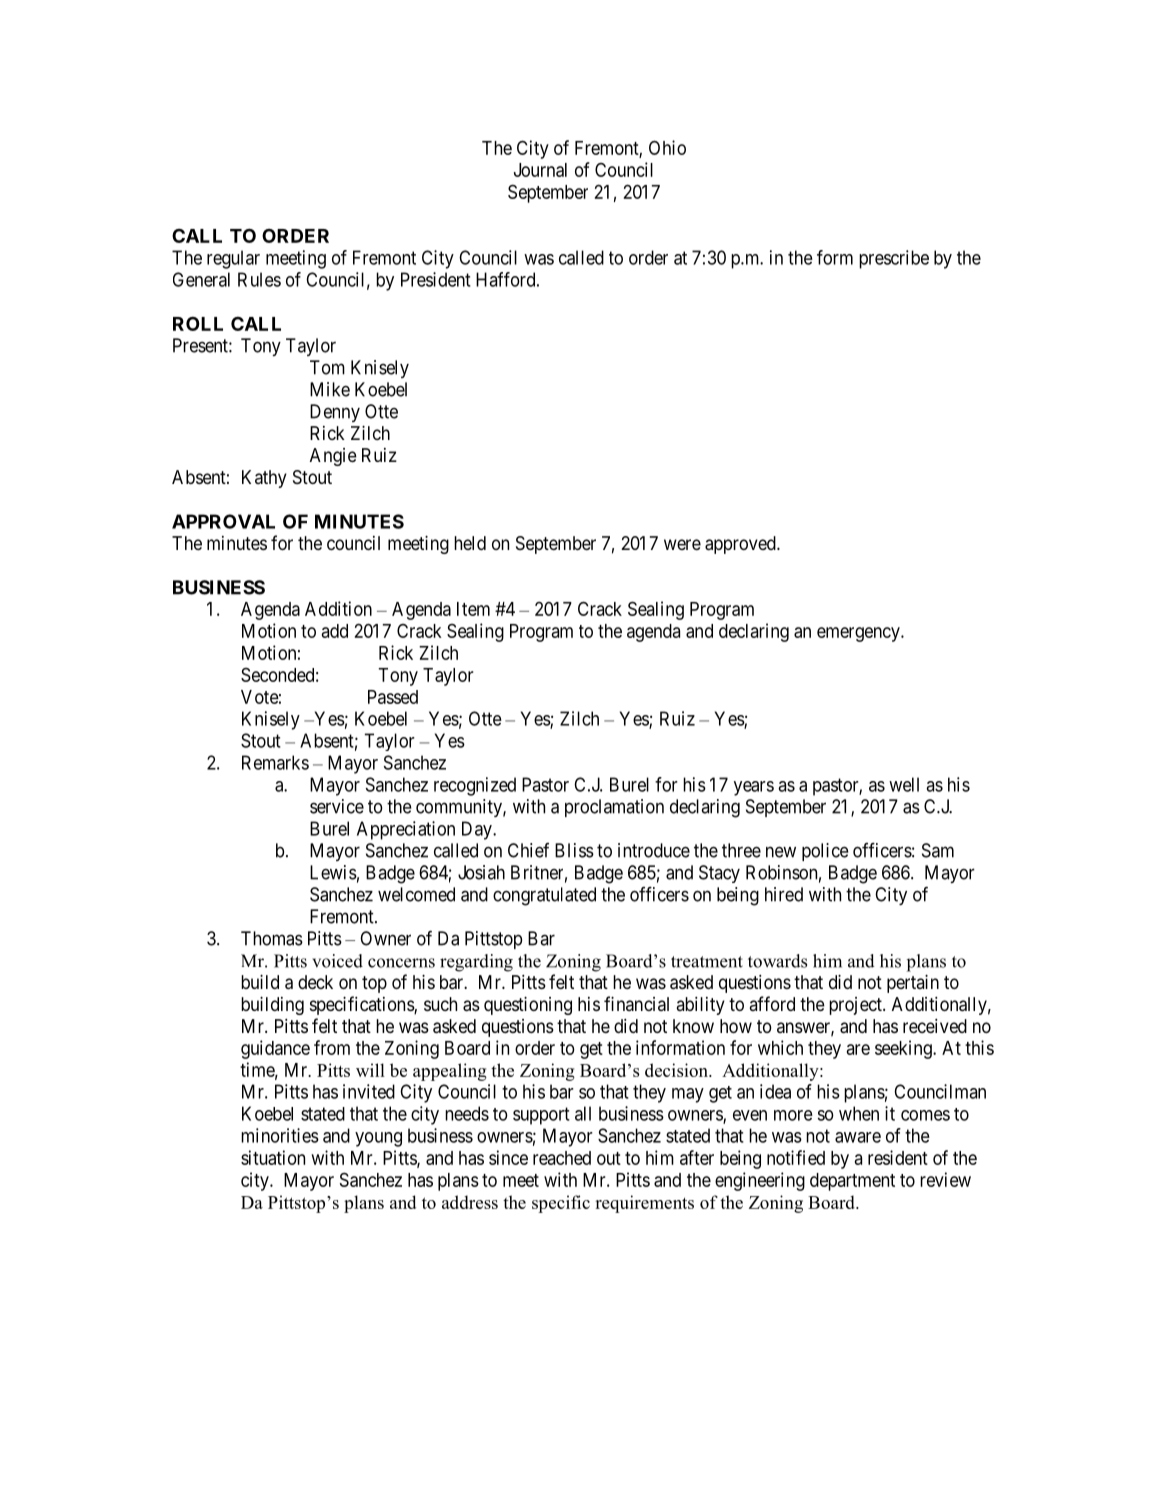  What do you see at coordinates (682, 544) in the page?
I see `were` at bounding box center [682, 544].
